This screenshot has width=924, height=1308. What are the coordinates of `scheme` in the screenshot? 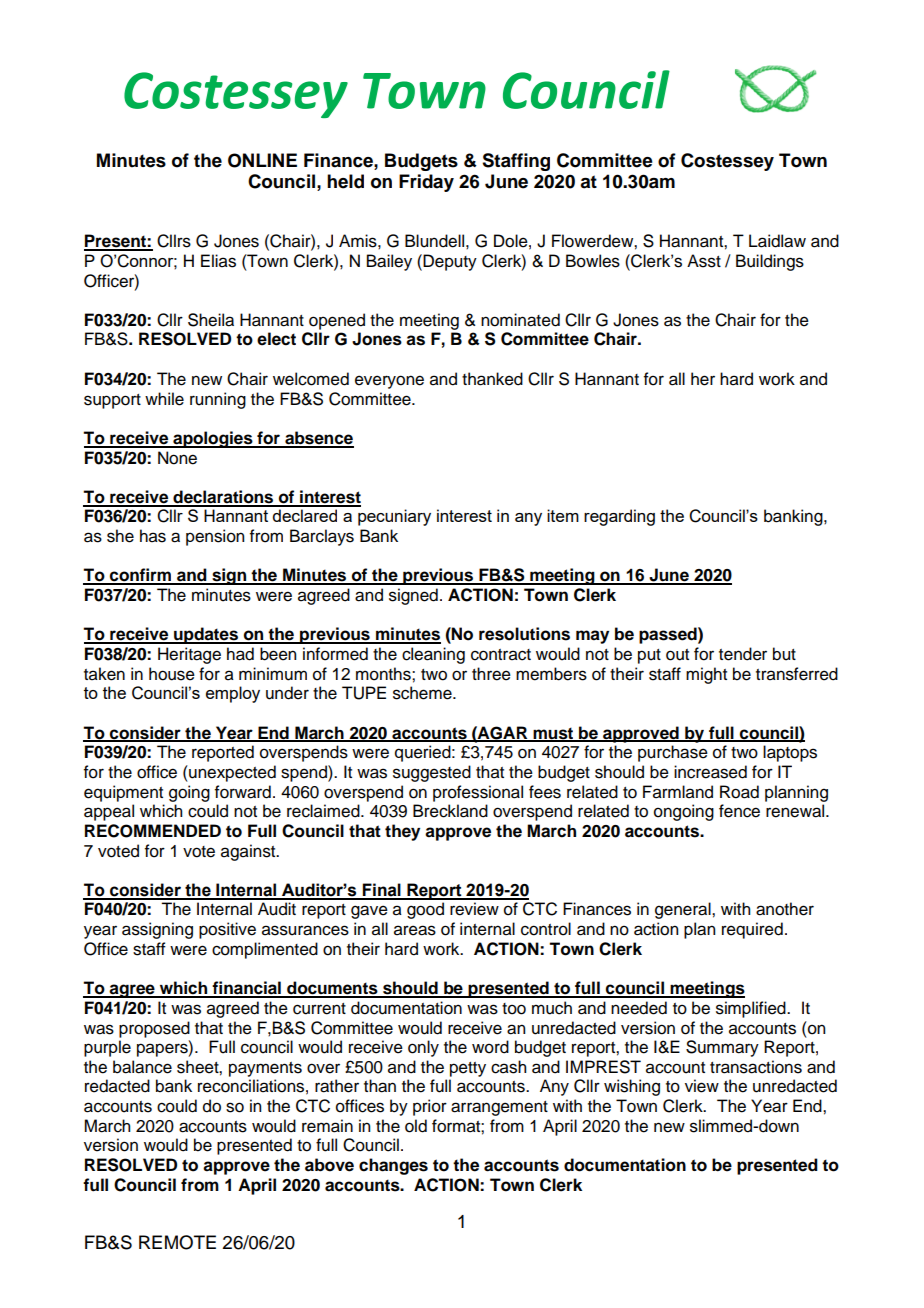 It's located at (423, 693).
